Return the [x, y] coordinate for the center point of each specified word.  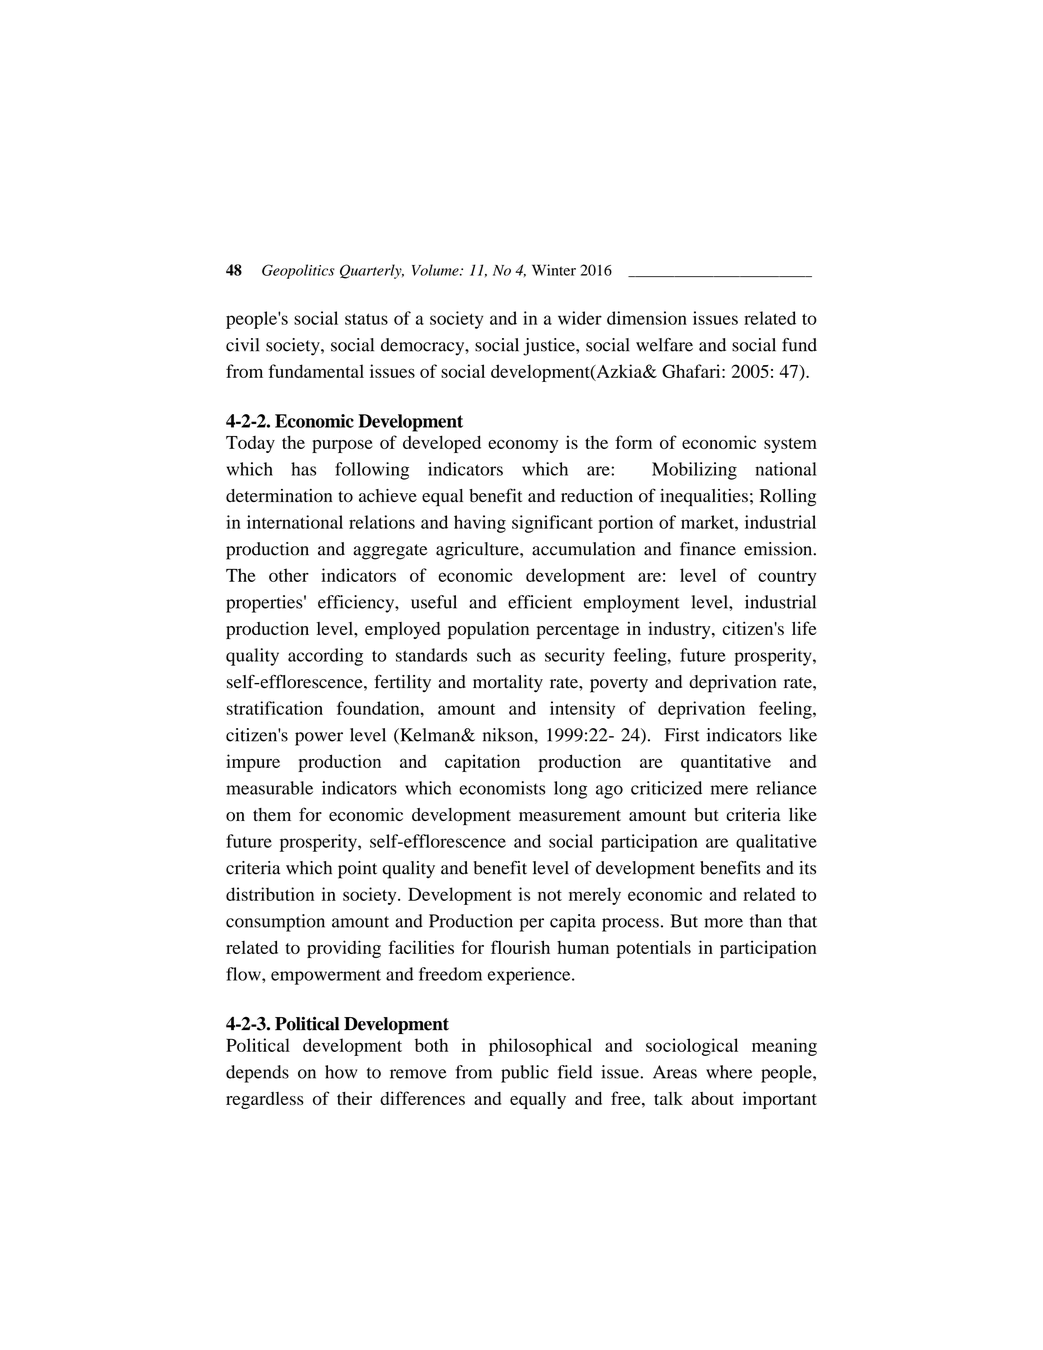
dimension [647, 318]
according [325, 657]
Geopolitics [298, 271]
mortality [508, 684]
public [525, 1074]
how [341, 1072]
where [729, 1072]
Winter [554, 270]
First [682, 735]
